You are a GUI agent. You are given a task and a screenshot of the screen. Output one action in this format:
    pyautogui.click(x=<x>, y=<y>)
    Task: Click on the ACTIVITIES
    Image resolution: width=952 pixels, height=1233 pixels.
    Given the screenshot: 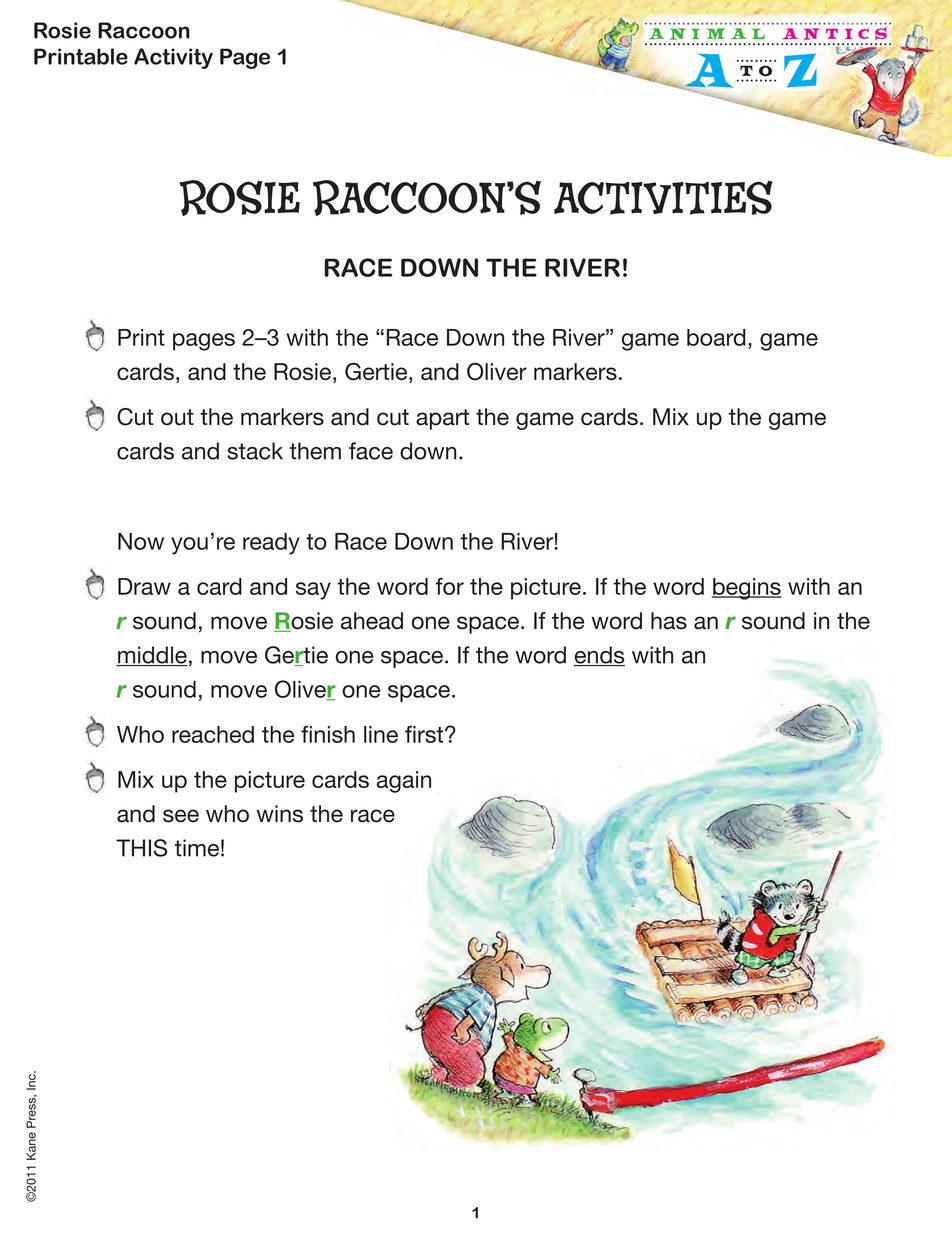 What is the action you would take?
    pyautogui.click(x=663, y=198)
